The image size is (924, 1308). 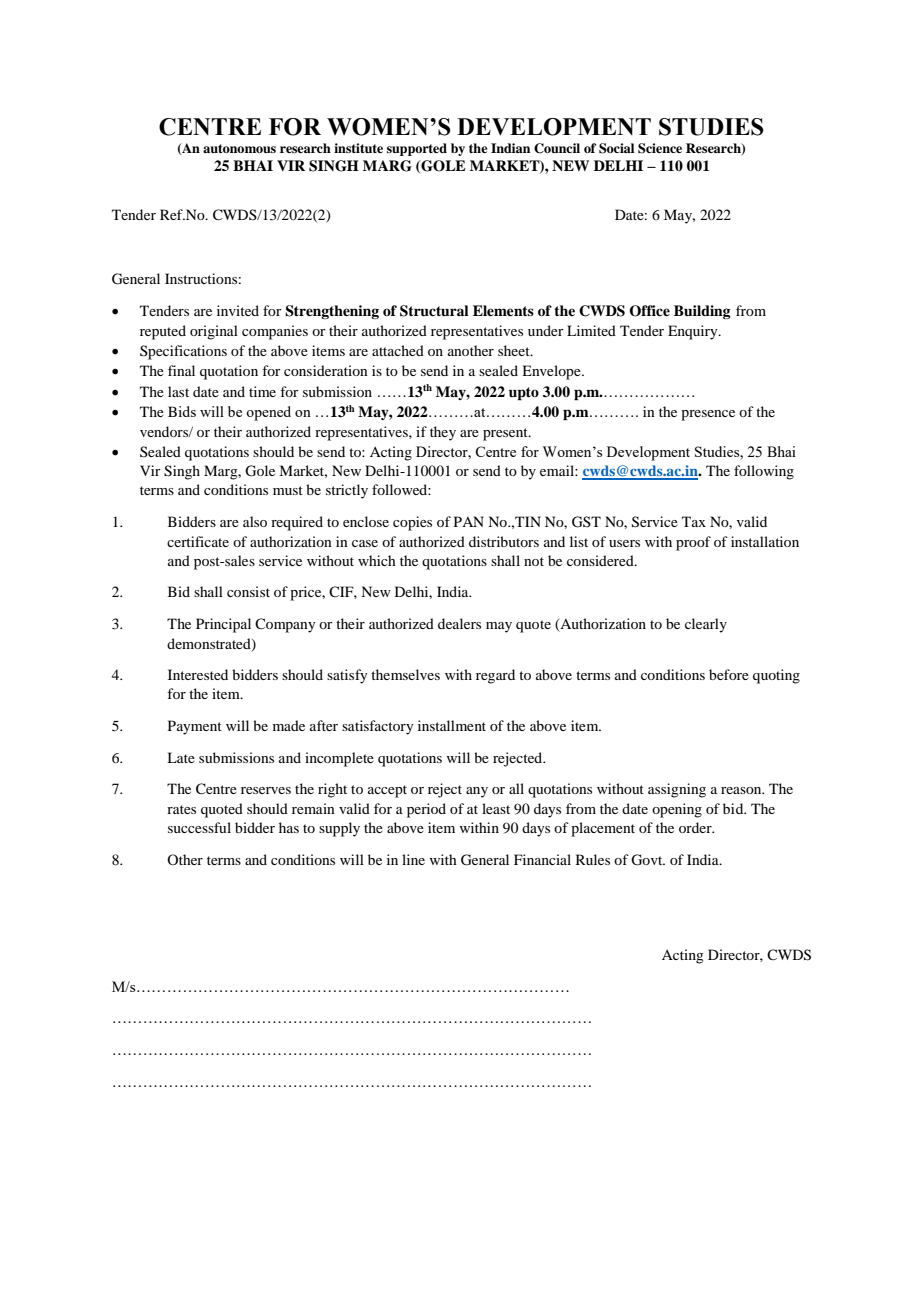 I want to click on copies, so click(x=412, y=523).
